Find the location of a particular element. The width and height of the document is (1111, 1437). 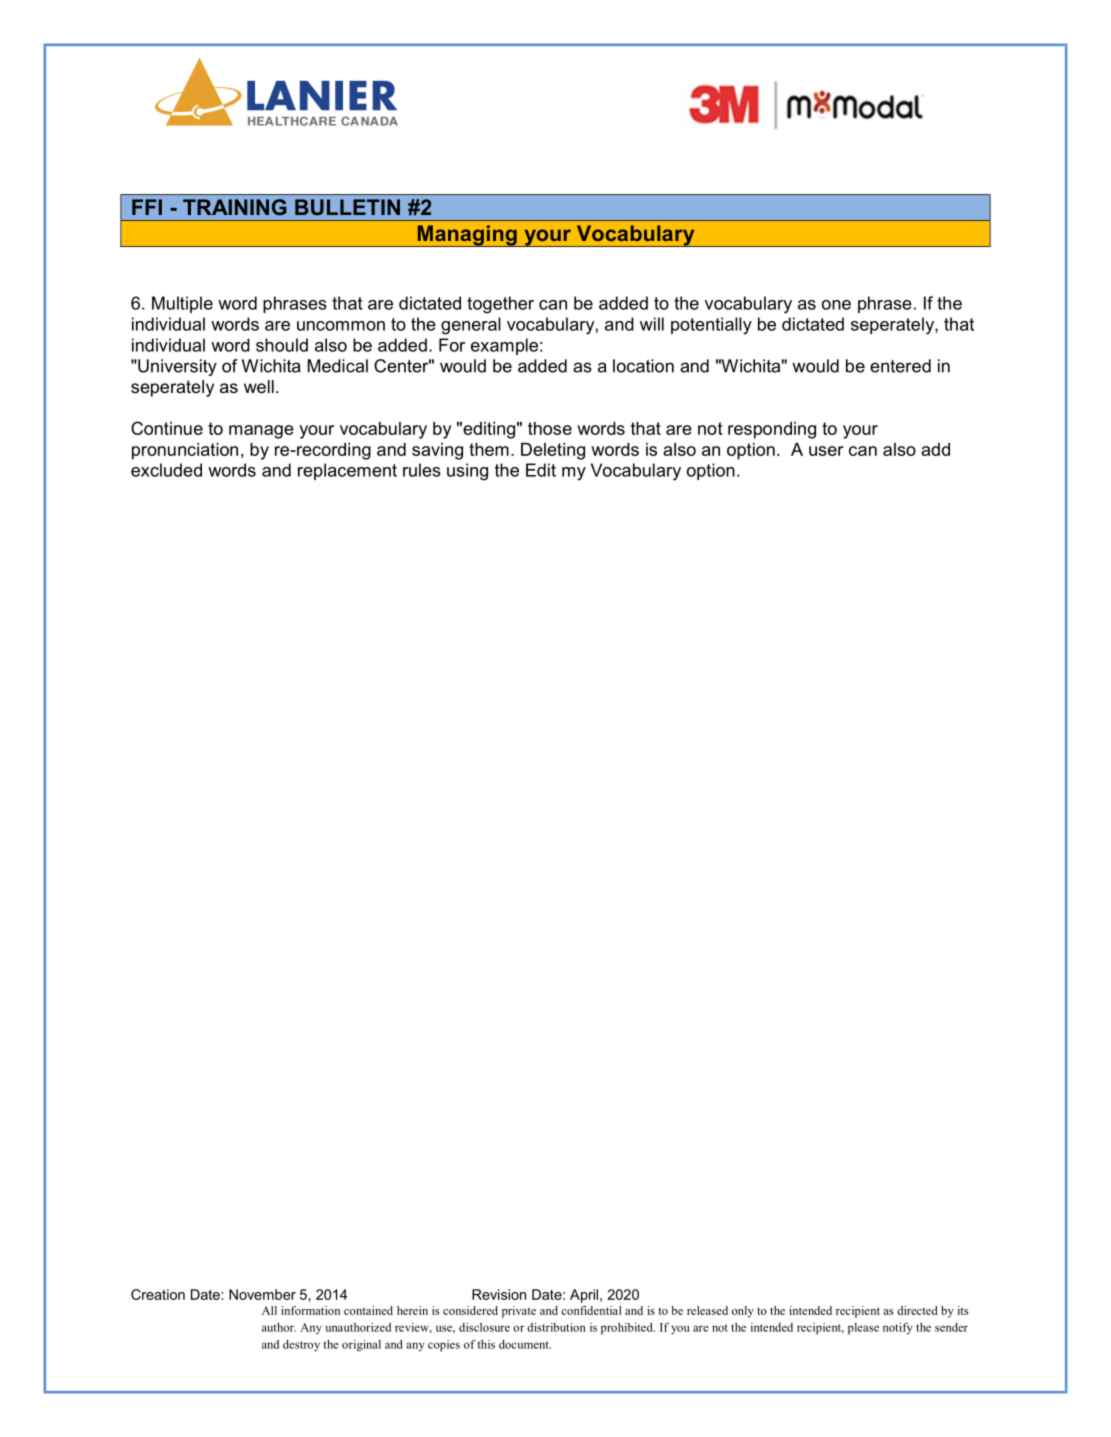

together is located at coordinates (500, 305).
